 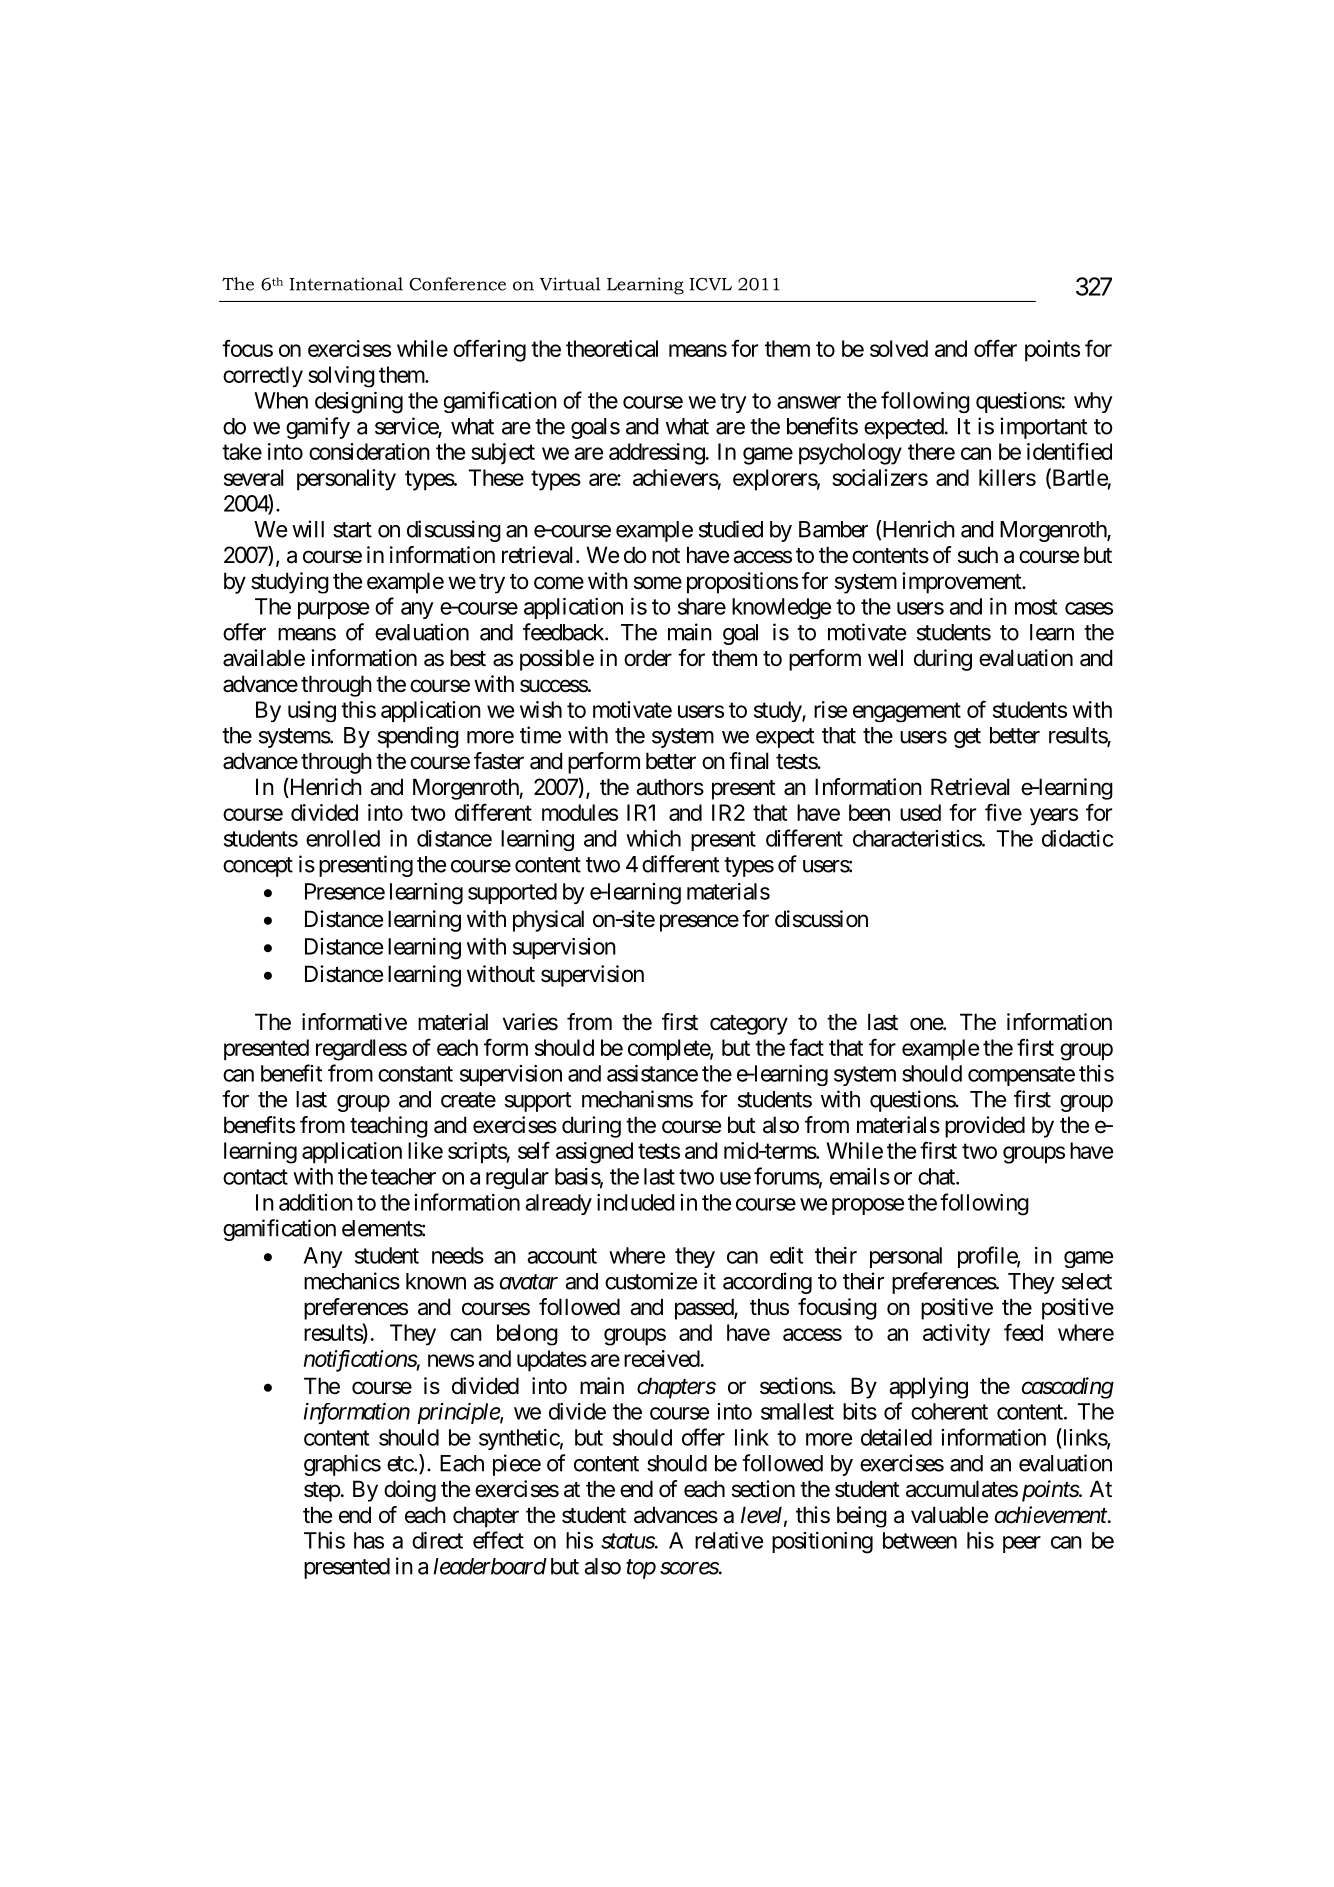 I want to click on peer, so click(x=1022, y=1544).
